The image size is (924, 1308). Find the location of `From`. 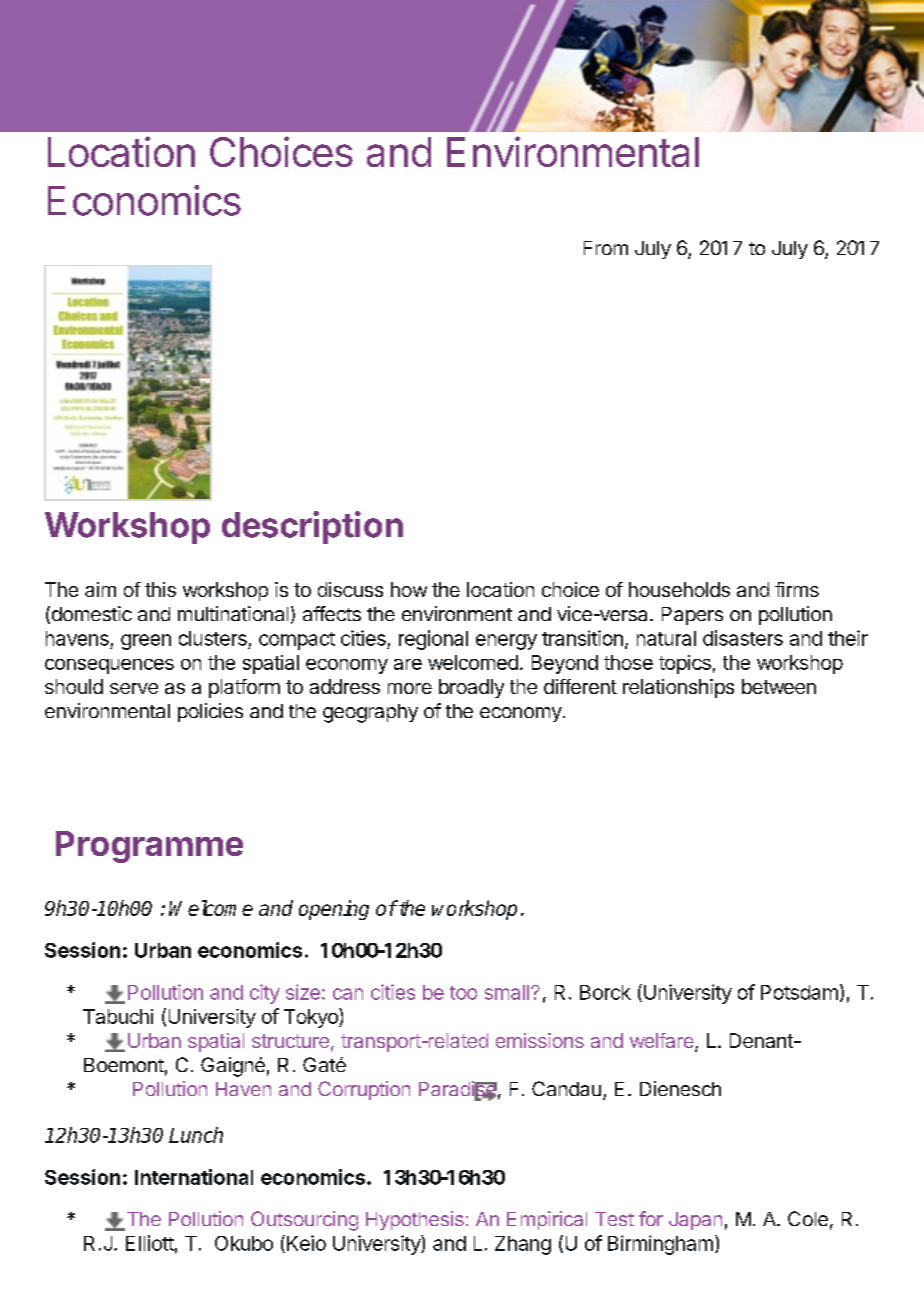

From is located at coordinates (606, 248).
